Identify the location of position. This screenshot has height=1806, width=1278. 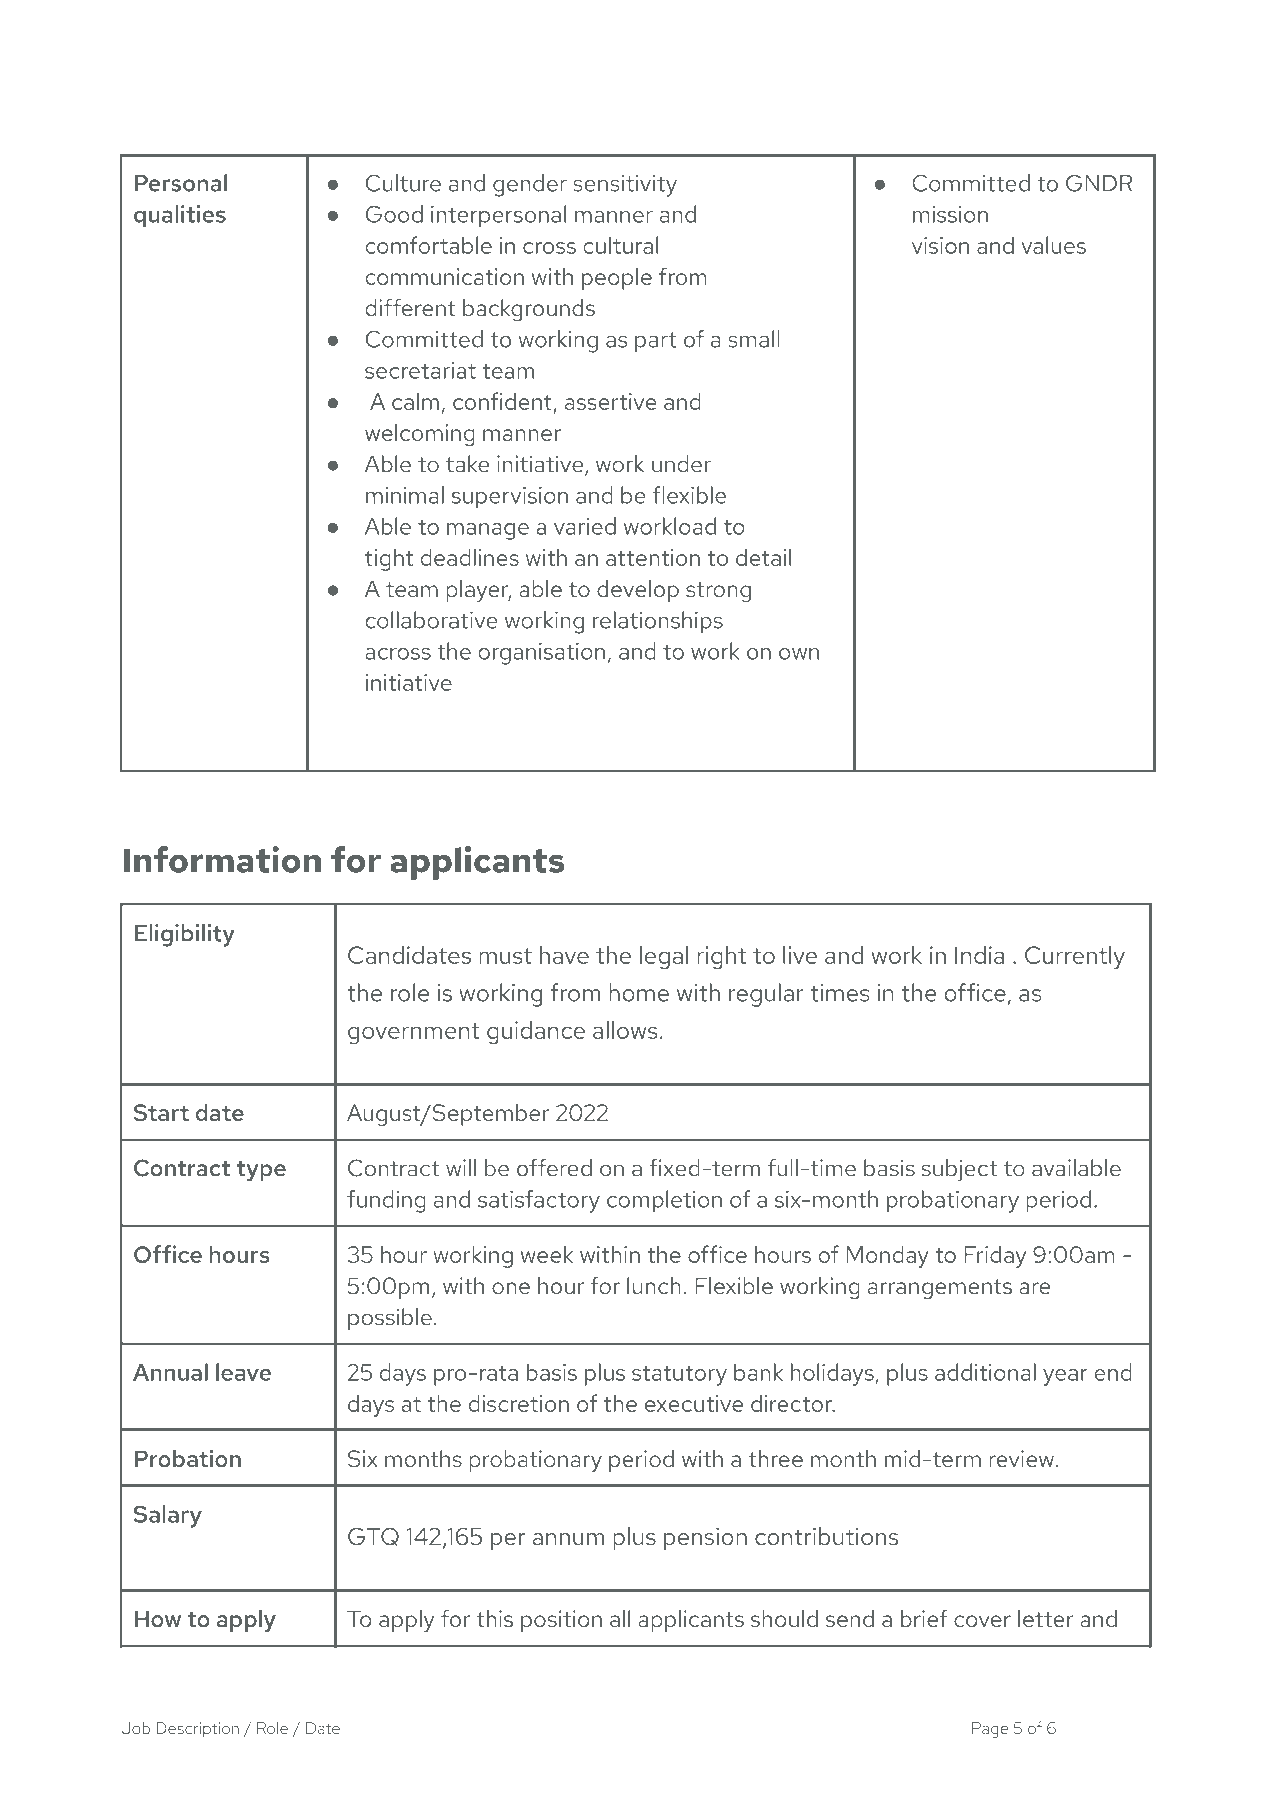
(561, 1621).
